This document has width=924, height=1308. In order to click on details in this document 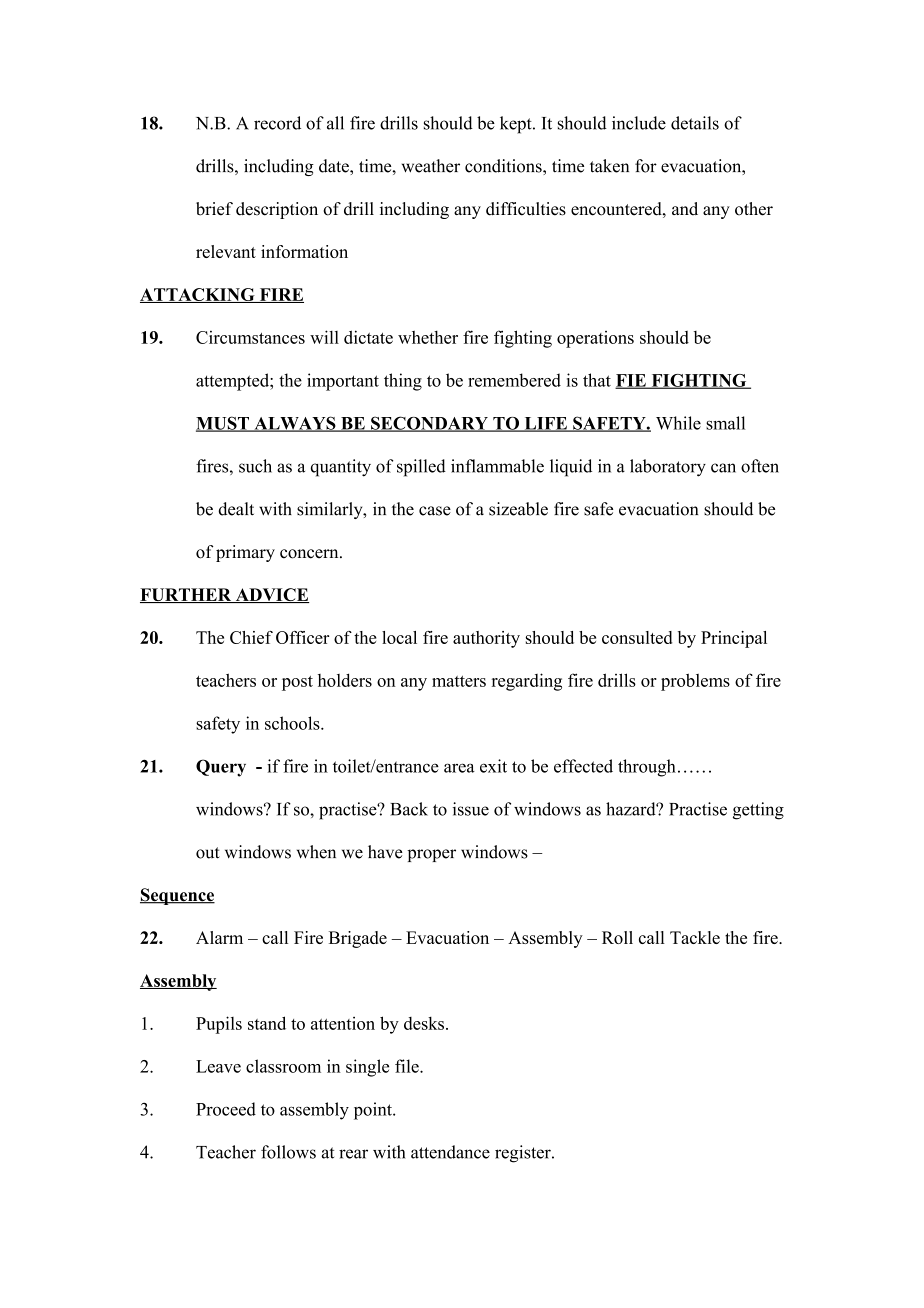, I will do `click(695, 123)`.
